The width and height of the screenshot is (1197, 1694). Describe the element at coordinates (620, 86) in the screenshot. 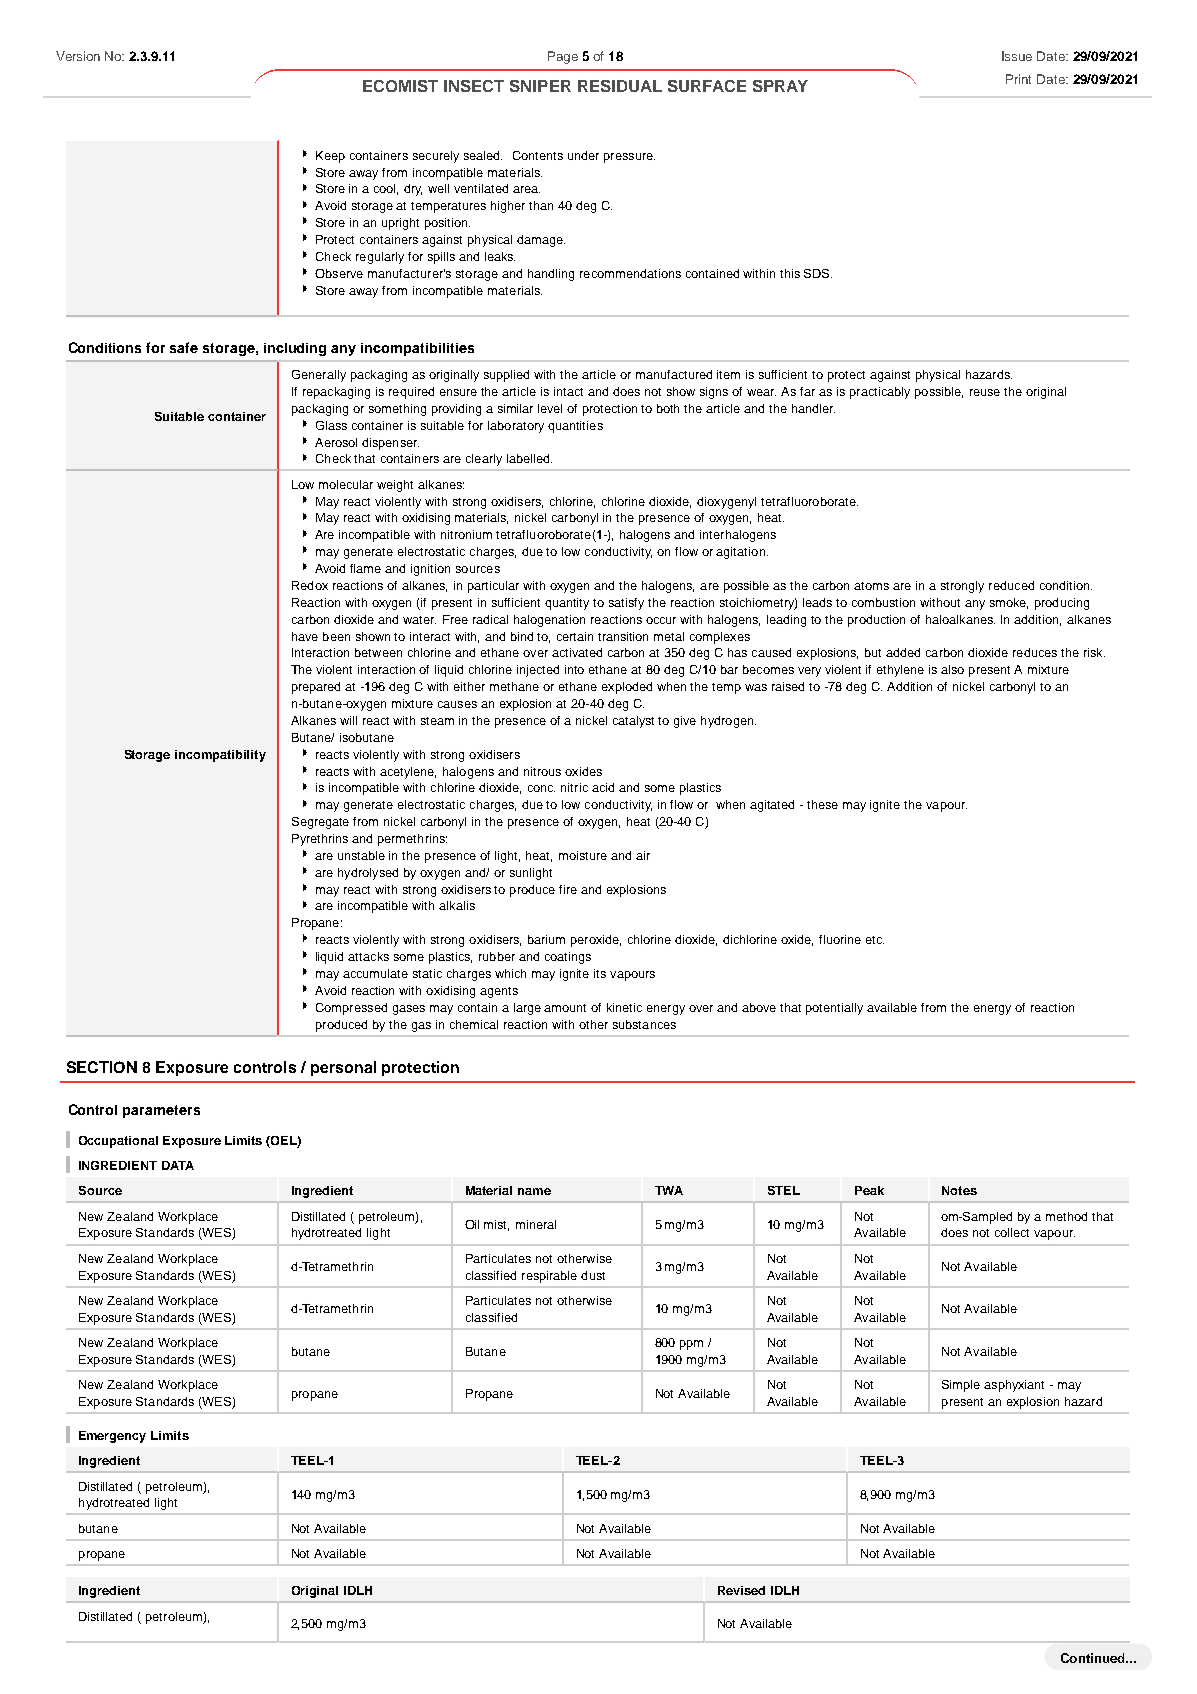

I see `RESIDUAL` at that location.
